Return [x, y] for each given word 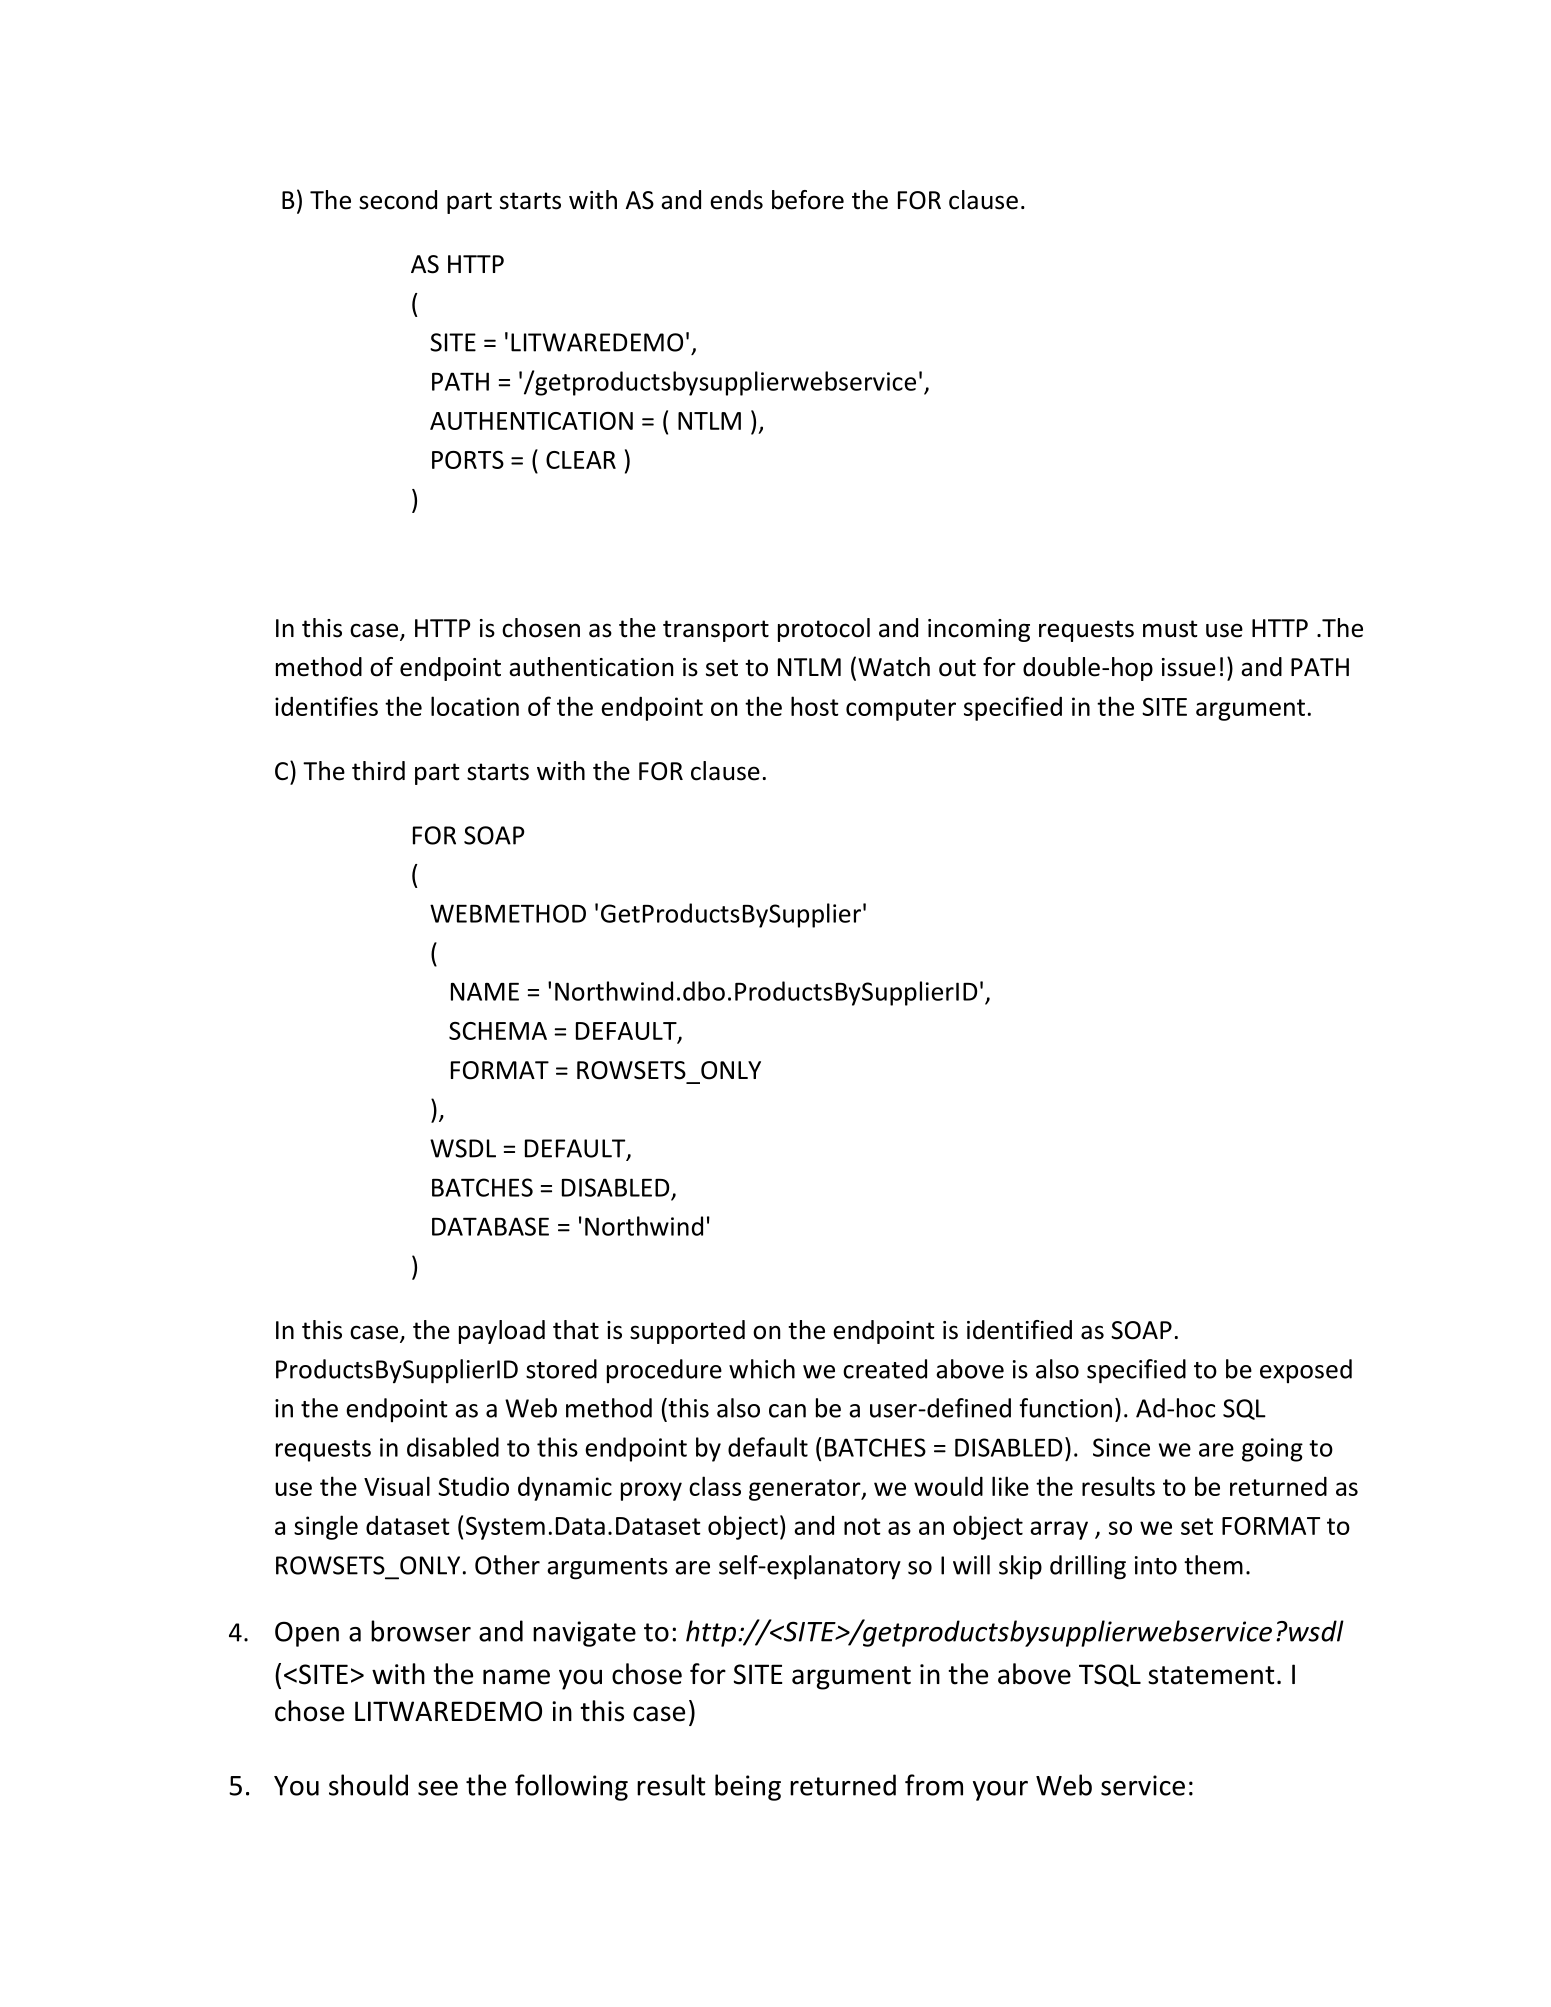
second [398, 200]
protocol [824, 630]
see [438, 1788]
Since [1121, 1447]
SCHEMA [498, 1031]
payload [502, 1332]
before [808, 200]
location [475, 706]
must [1170, 629]
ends [736, 200]
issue [1189, 667]
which [762, 1369]
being [748, 1787]
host [815, 706]
